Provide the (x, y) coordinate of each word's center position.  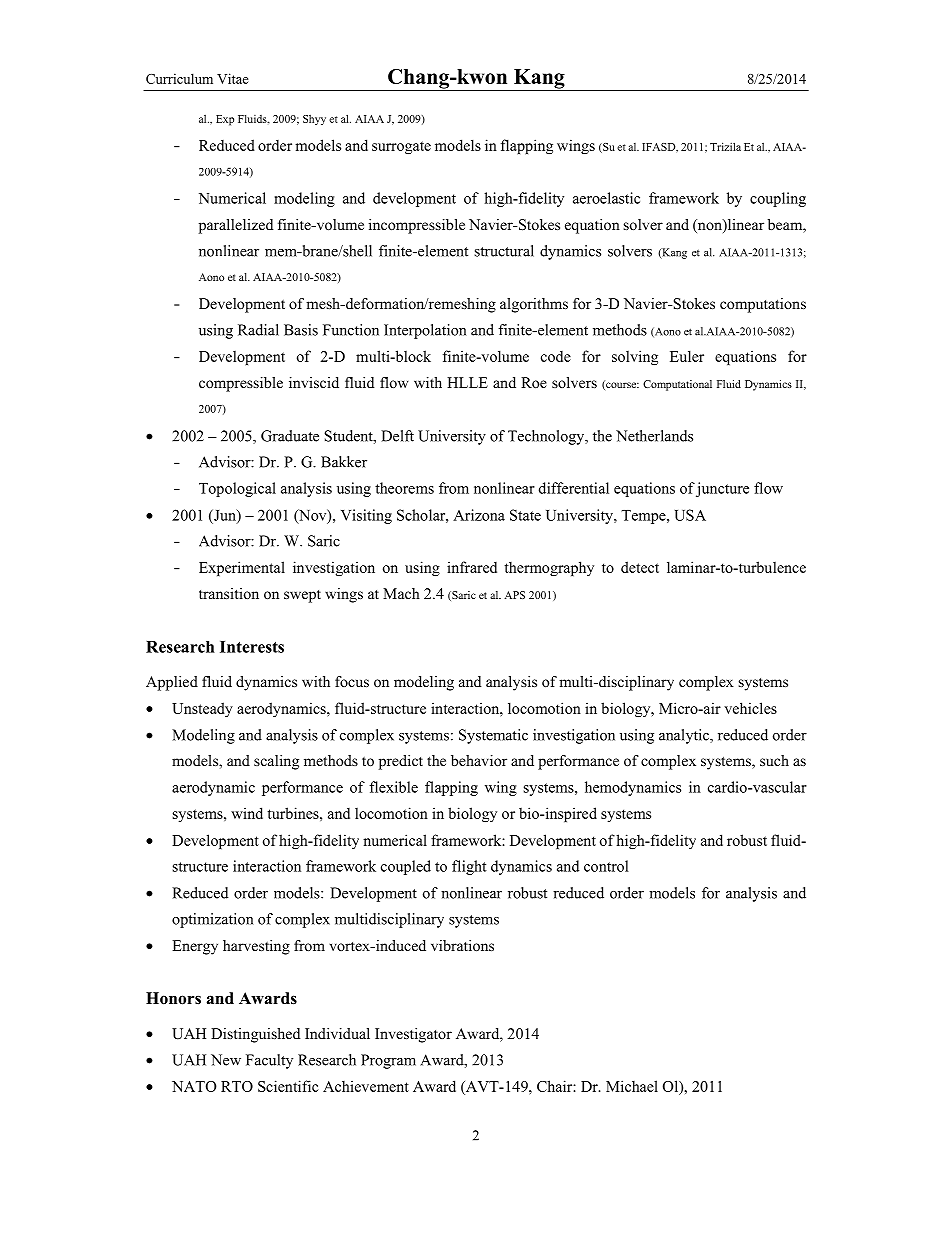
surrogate (401, 147)
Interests (252, 647)
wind (247, 813)
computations (763, 305)
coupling (778, 199)
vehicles (750, 708)
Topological (237, 489)
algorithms (534, 305)
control (606, 866)
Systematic (493, 736)
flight (469, 867)
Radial (258, 330)
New (226, 1060)
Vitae (232, 78)
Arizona (479, 515)
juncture (722, 489)
